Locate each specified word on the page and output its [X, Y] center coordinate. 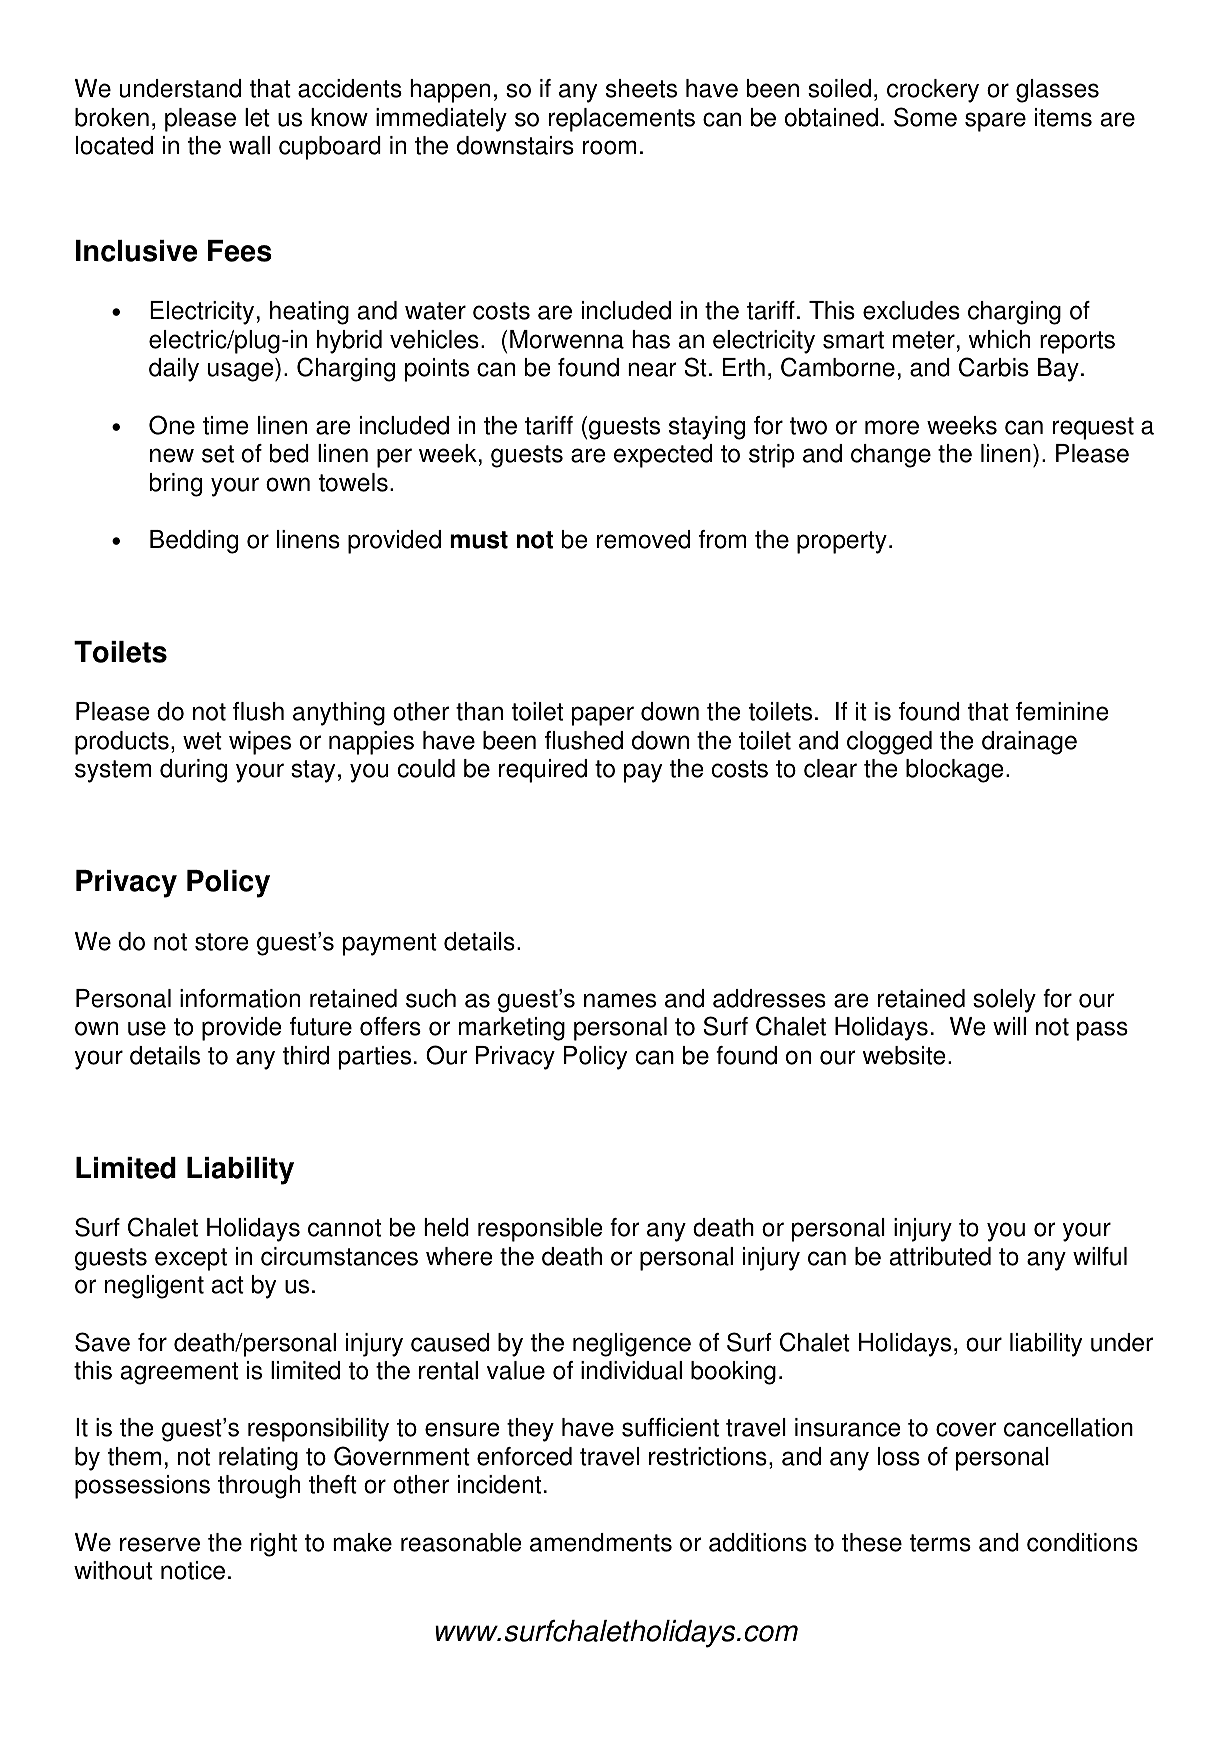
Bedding [194, 542]
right [274, 1545]
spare [995, 122]
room [609, 147]
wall [249, 145]
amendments [601, 1542]
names [620, 1000]
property [842, 542]
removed [643, 539]
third [306, 1055]
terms [940, 1543]
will [1009, 1026]
